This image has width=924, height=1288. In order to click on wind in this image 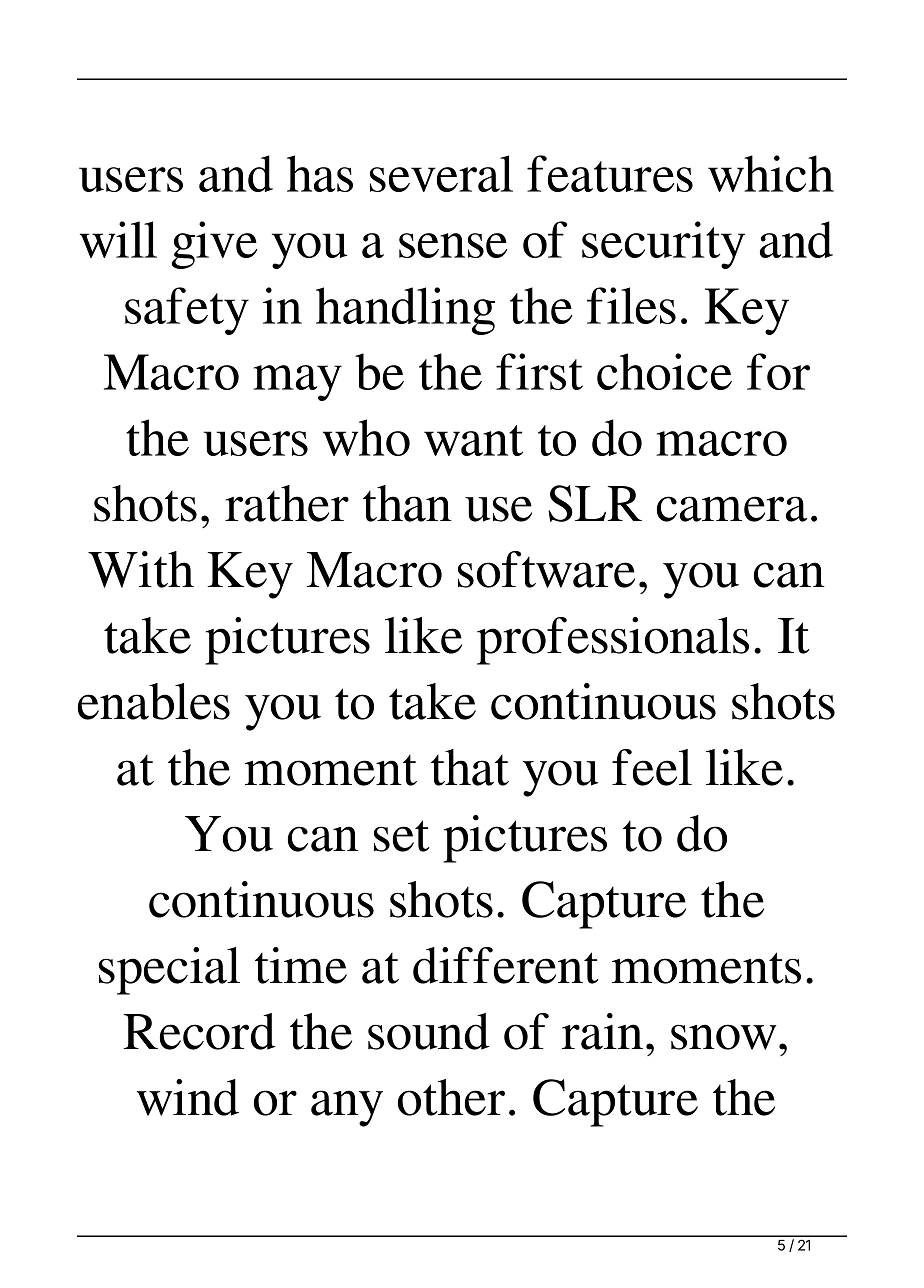, I will do `click(188, 1097)`.
